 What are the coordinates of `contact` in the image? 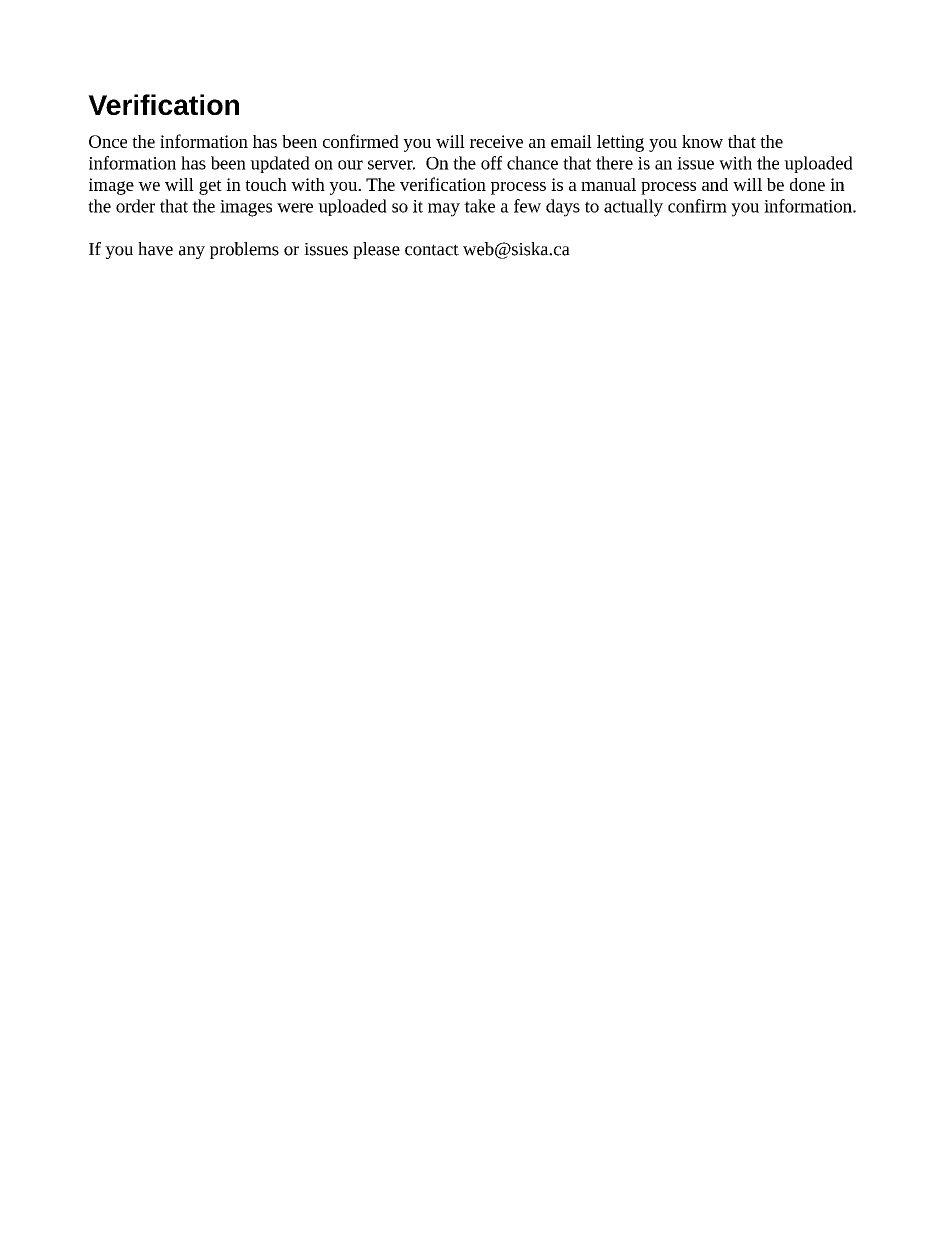 It's located at (432, 250).
